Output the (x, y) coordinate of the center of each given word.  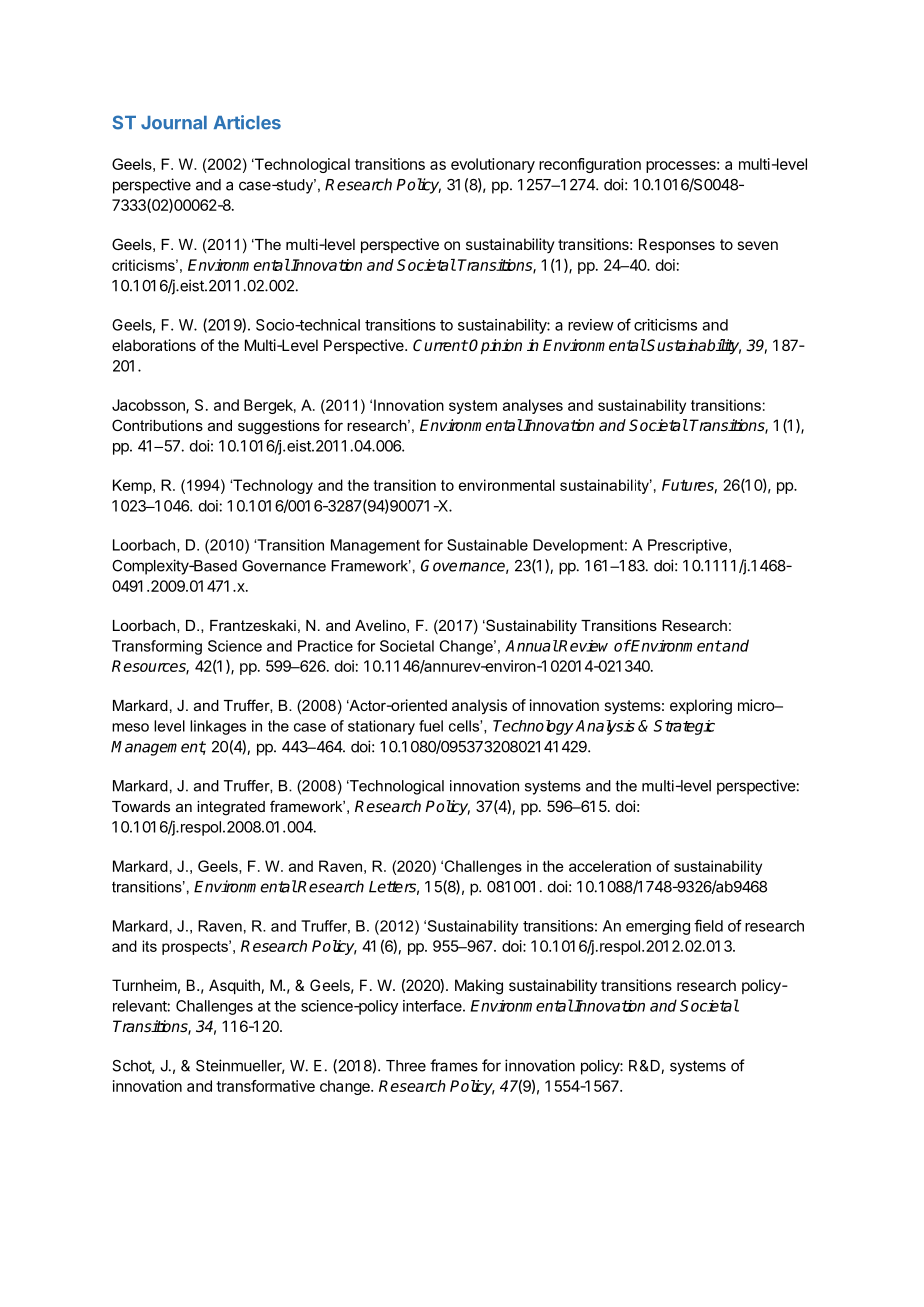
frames (454, 1065)
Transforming (157, 647)
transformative (265, 1086)
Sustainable (487, 545)
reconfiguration (590, 165)
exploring (701, 707)
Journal (174, 123)
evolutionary (493, 165)
